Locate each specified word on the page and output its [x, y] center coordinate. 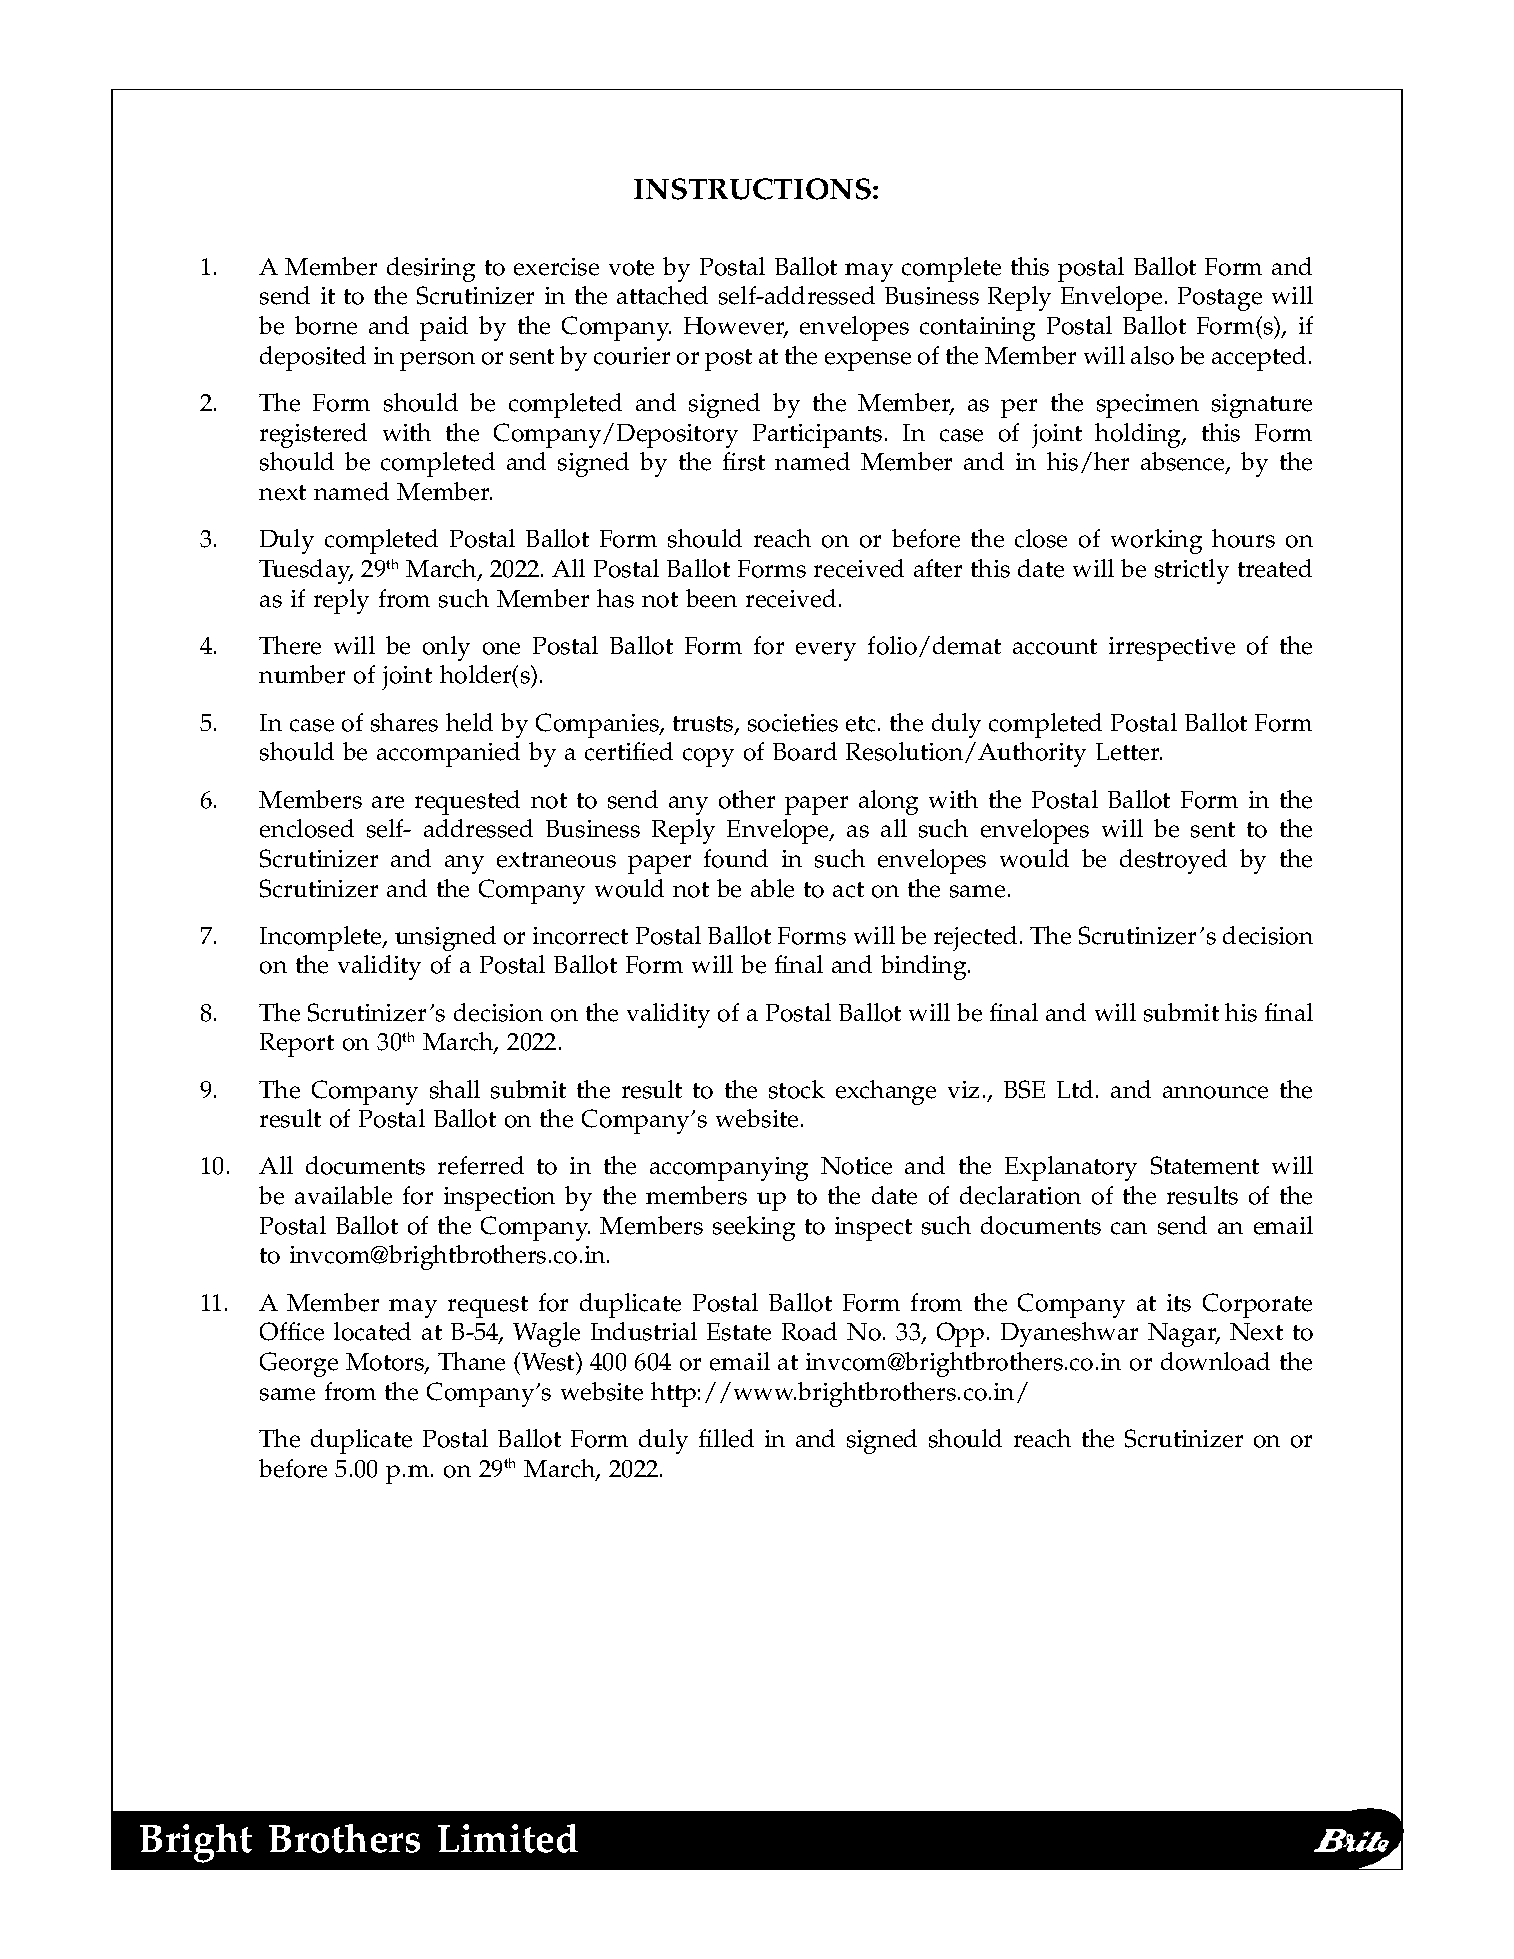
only [446, 648]
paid [444, 328]
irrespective [1172, 649]
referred [481, 1165]
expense [868, 361]
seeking [754, 1228]
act [848, 890]
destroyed [1173, 861]
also [1152, 355]
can [1129, 1228]
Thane [471, 1361]
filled [726, 1438]
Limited [508, 1838]
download [1215, 1361]
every [826, 651]
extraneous [556, 860]
